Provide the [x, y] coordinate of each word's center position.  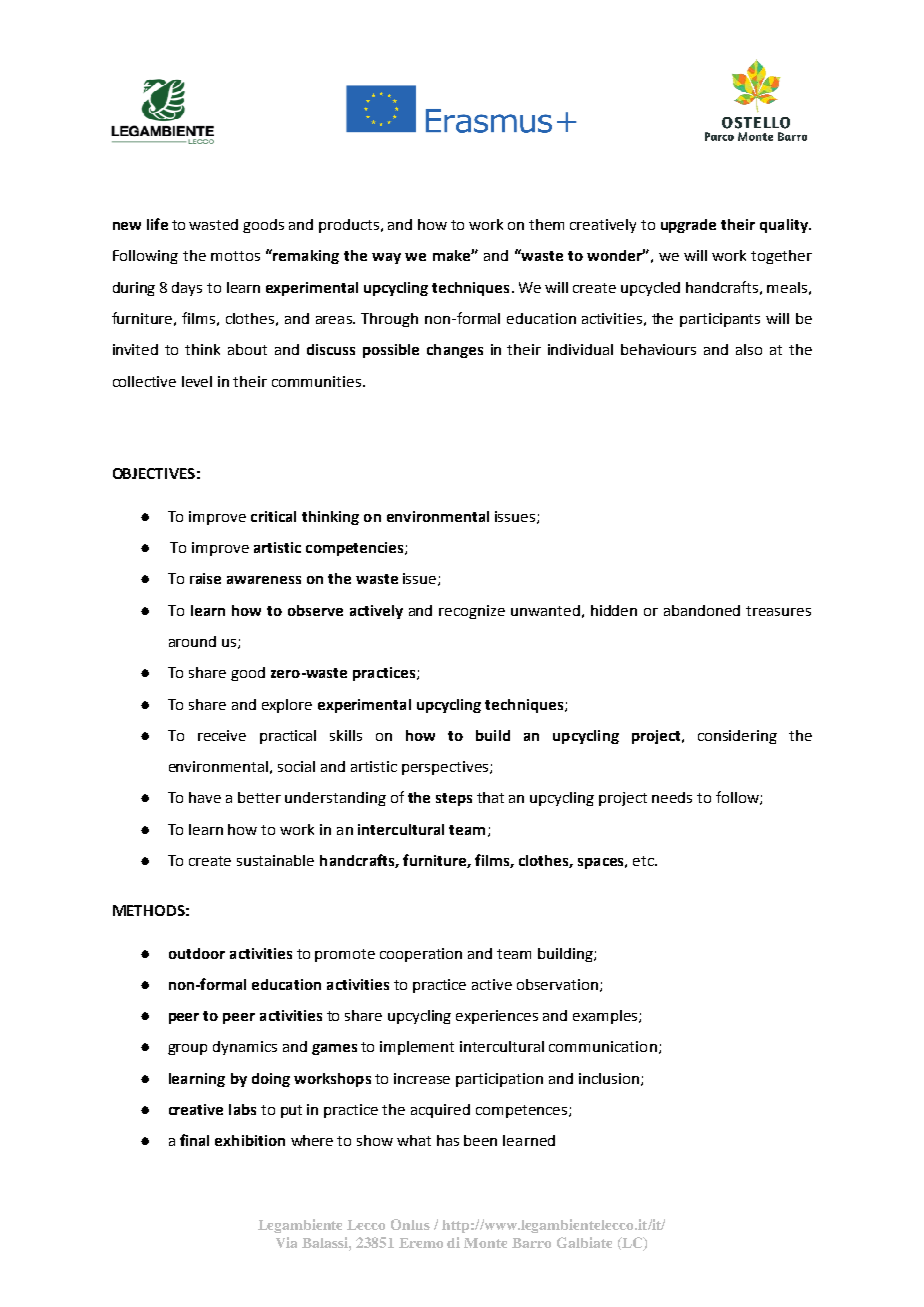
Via [286, 1242]
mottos [235, 256]
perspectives [446, 768]
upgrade [688, 226]
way [386, 258]
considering [737, 737]
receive [222, 735]
